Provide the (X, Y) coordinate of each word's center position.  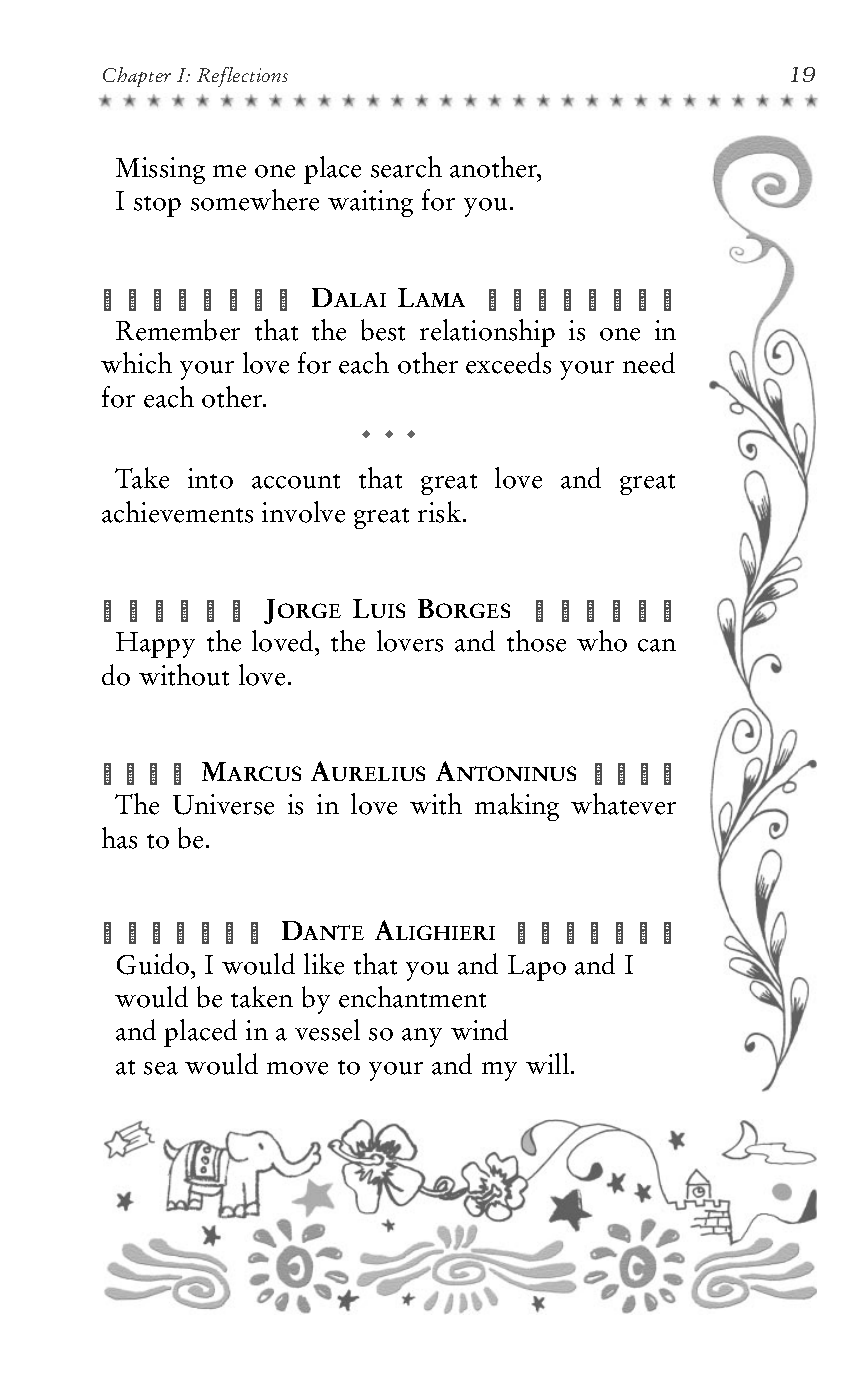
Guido (154, 964)
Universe (223, 804)
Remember (178, 330)
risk (441, 512)
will (547, 1063)
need (649, 363)
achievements (177, 512)
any (422, 1037)
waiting (370, 203)
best (383, 330)
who (602, 641)
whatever (623, 804)
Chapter (137, 77)
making (517, 807)
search (406, 167)
